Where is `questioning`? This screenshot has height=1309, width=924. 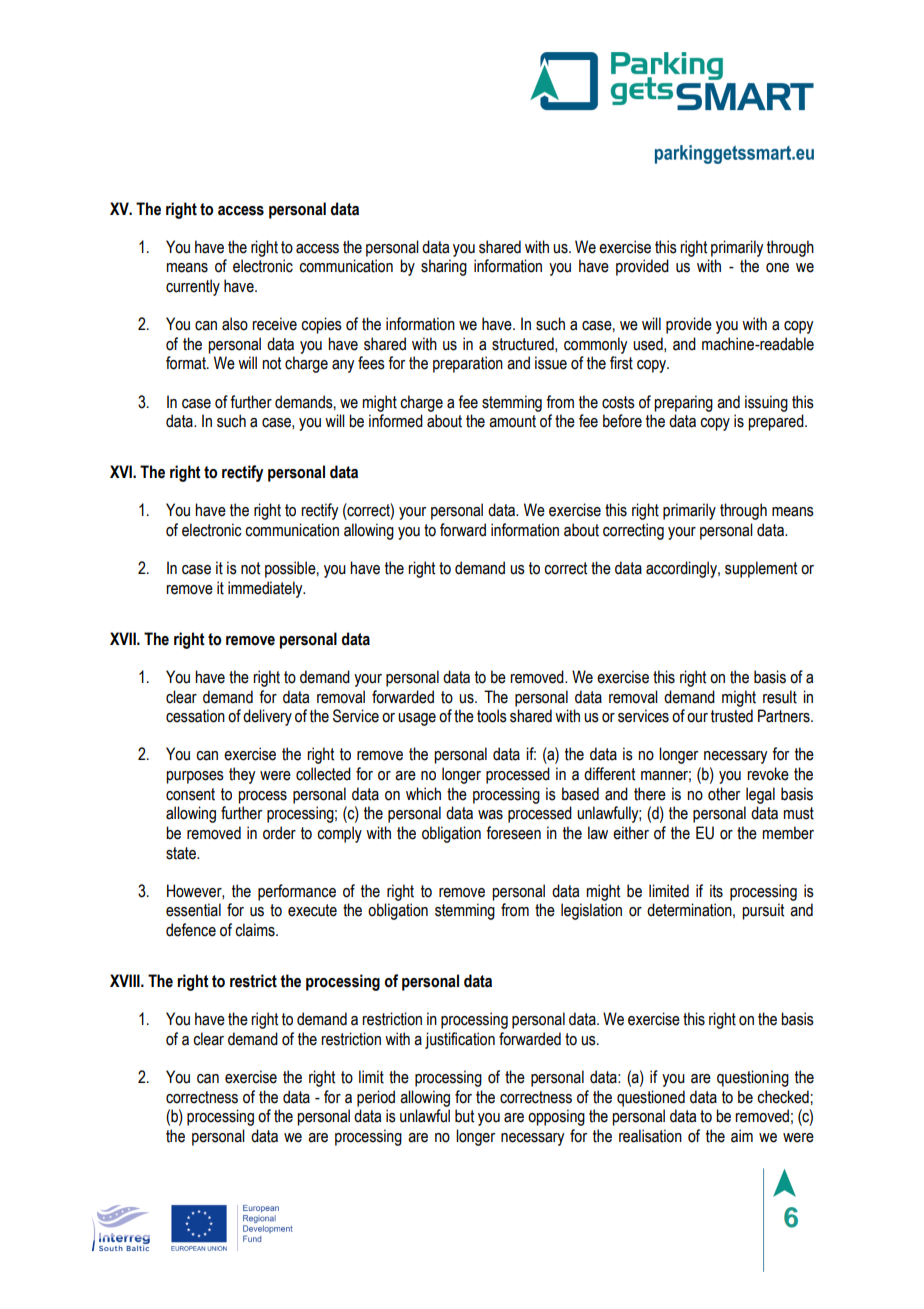
questioning is located at coordinates (753, 1078).
